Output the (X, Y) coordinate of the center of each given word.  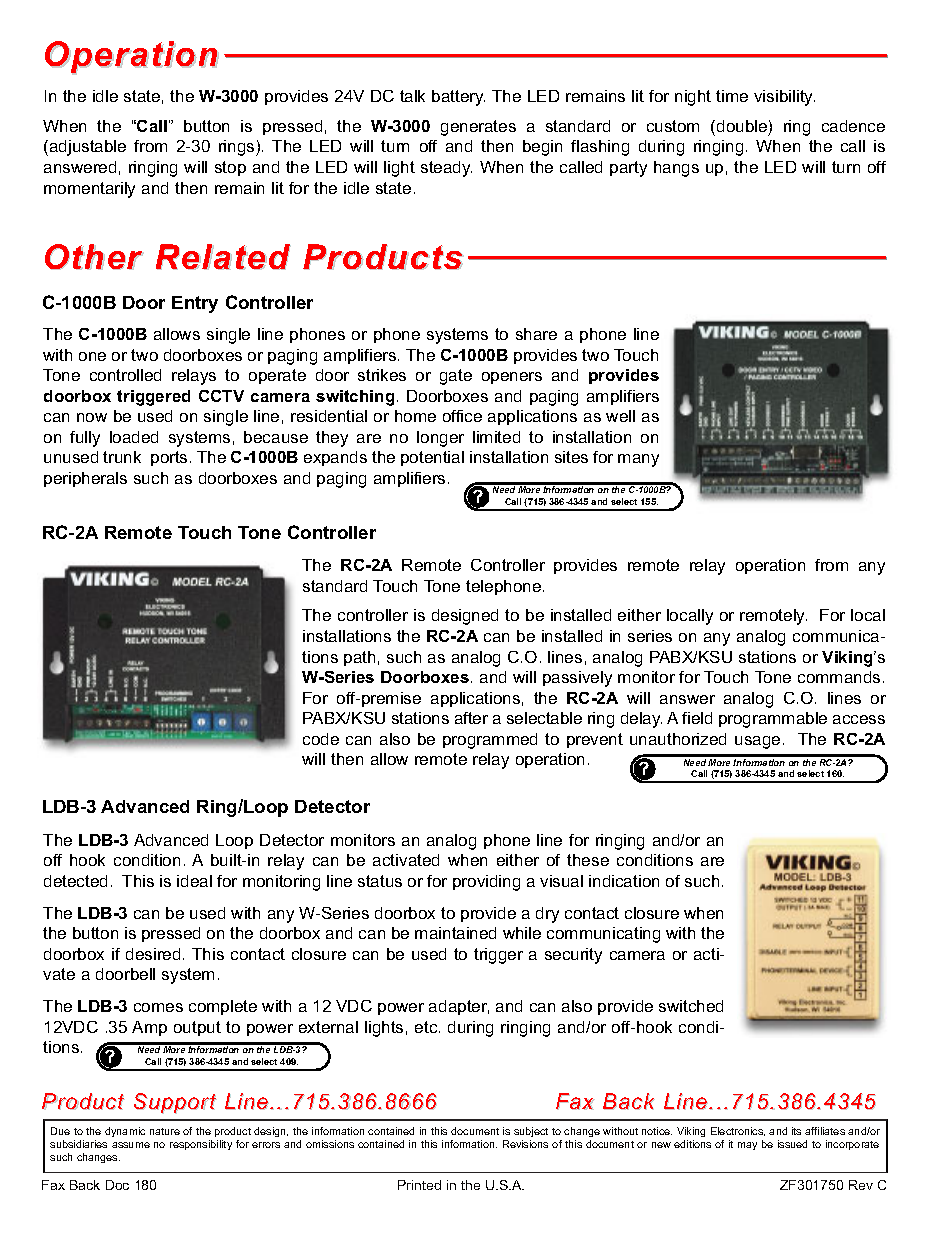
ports (169, 458)
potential (432, 458)
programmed (490, 741)
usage (757, 742)
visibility (784, 98)
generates (478, 128)
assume (131, 1145)
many (638, 460)
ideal (194, 881)
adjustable (86, 148)
